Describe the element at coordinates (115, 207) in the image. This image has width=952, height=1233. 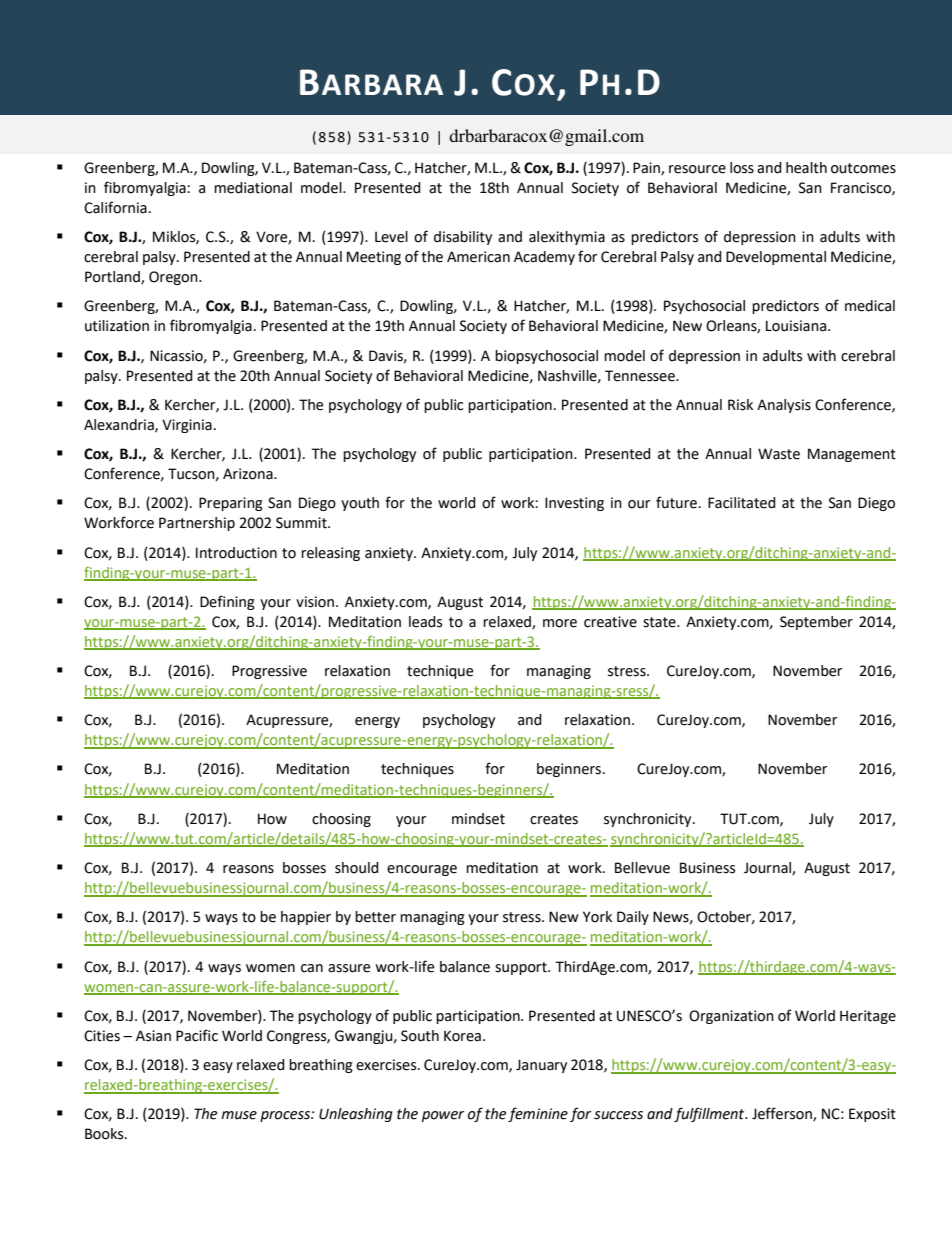
I see `California` at that location.
